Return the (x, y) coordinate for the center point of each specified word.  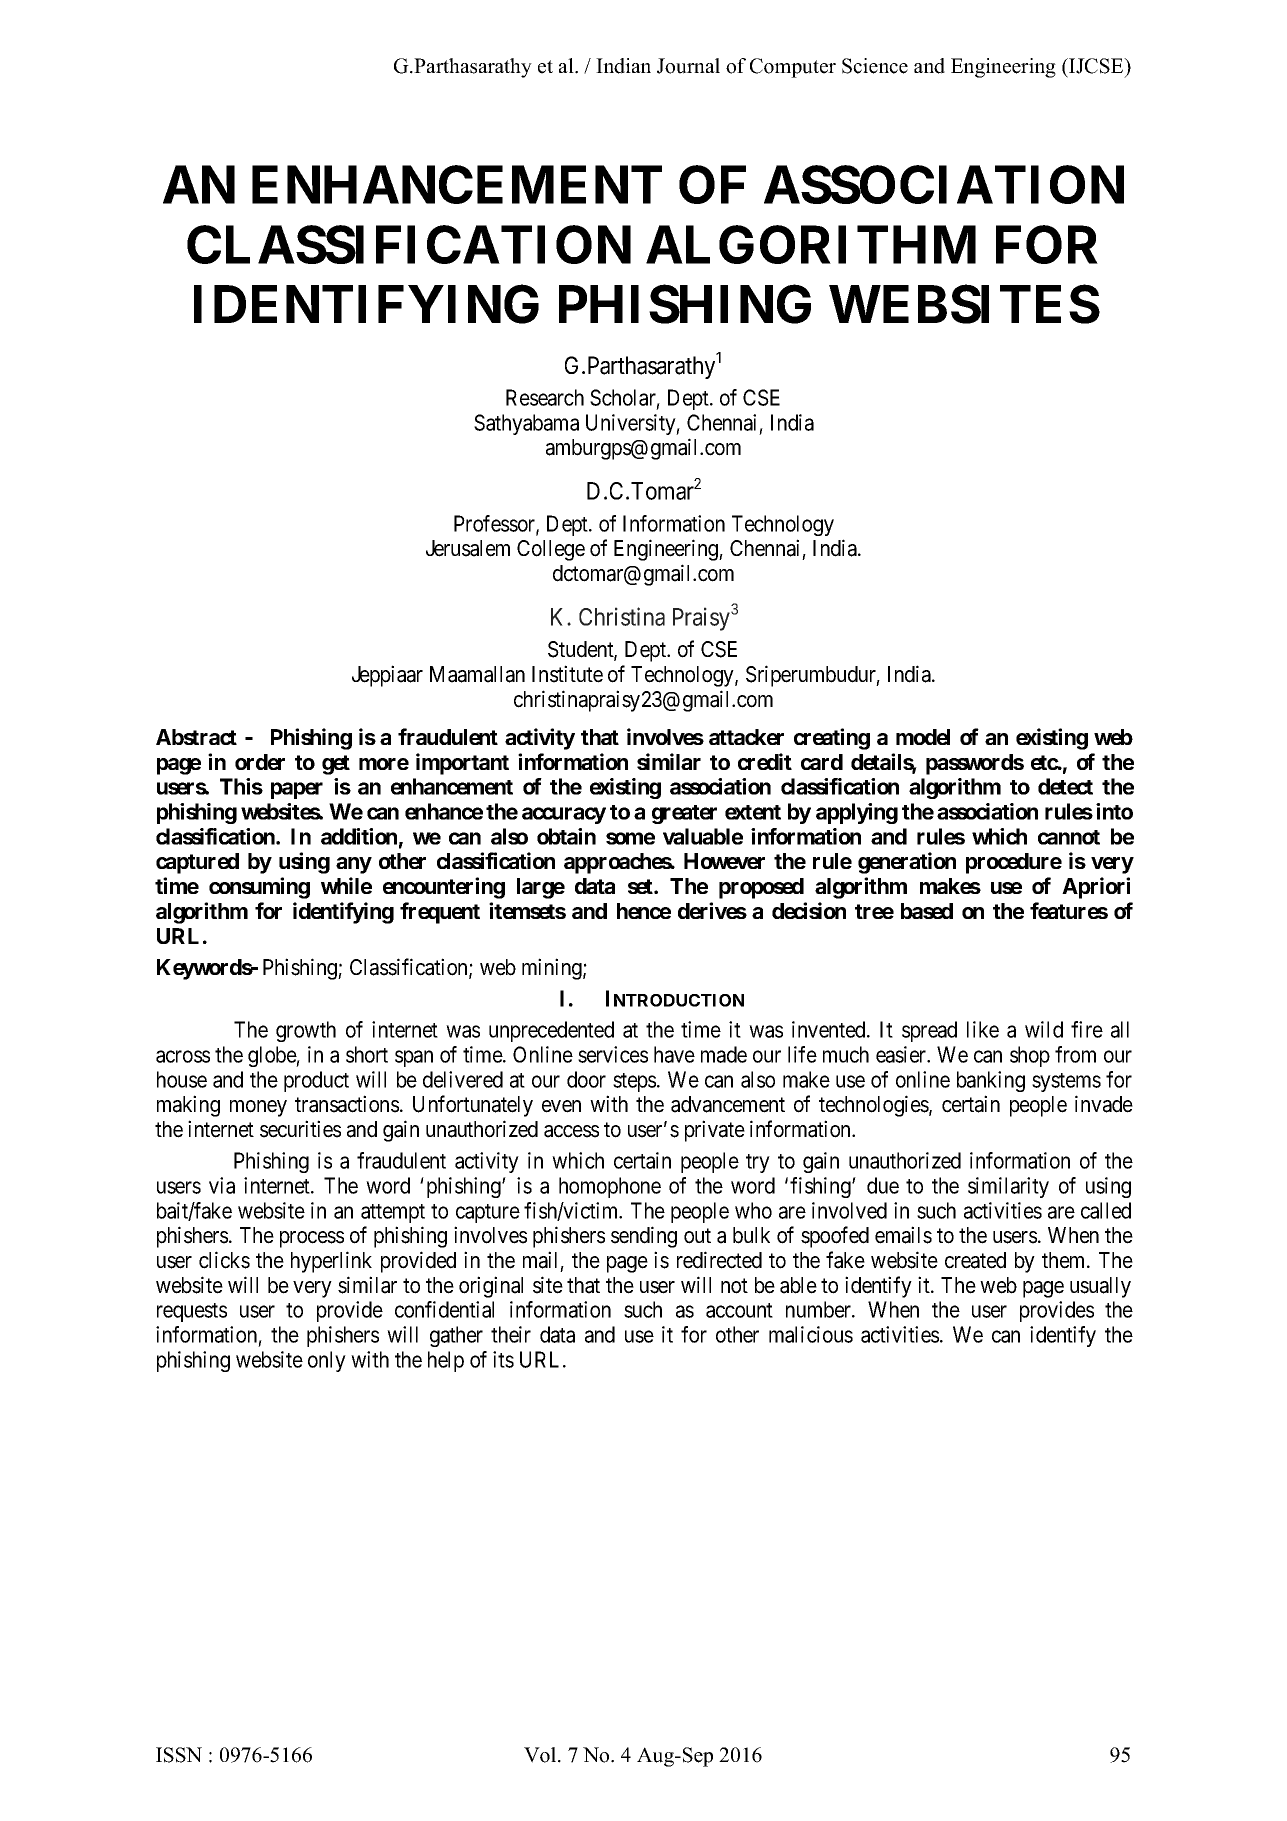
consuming (259, 888)
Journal (688, 66)
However (724, 861)
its (503, 1359)
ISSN (179, 1755)
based (927, 911)
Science (875, 66)
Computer (793, 68)
